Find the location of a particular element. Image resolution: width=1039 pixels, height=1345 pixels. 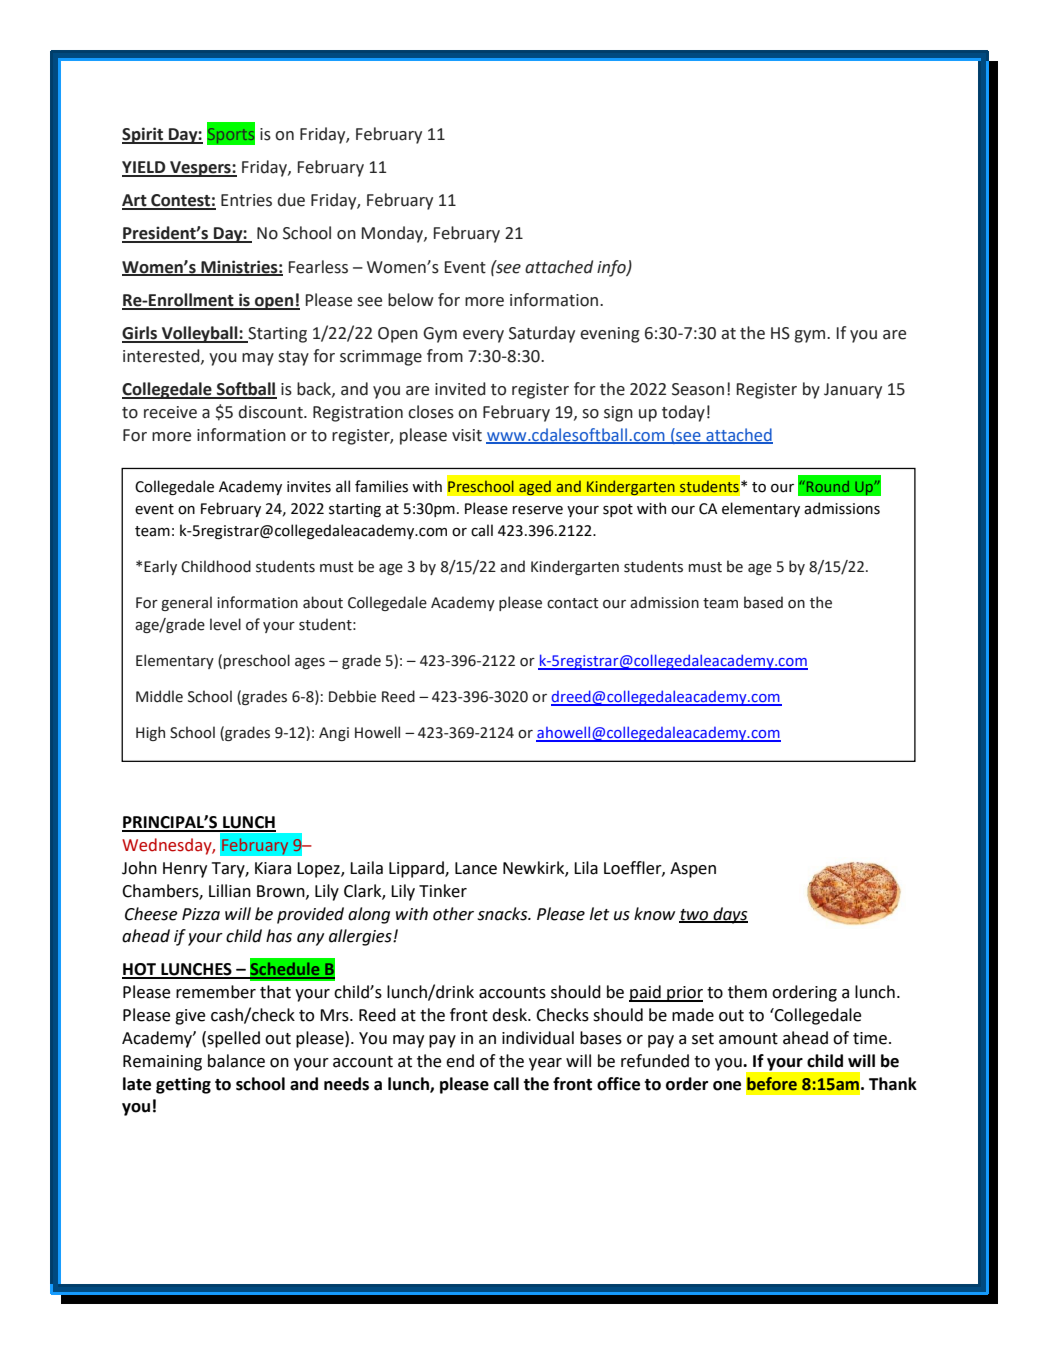

getting is located at coordinates (183, 1085).
